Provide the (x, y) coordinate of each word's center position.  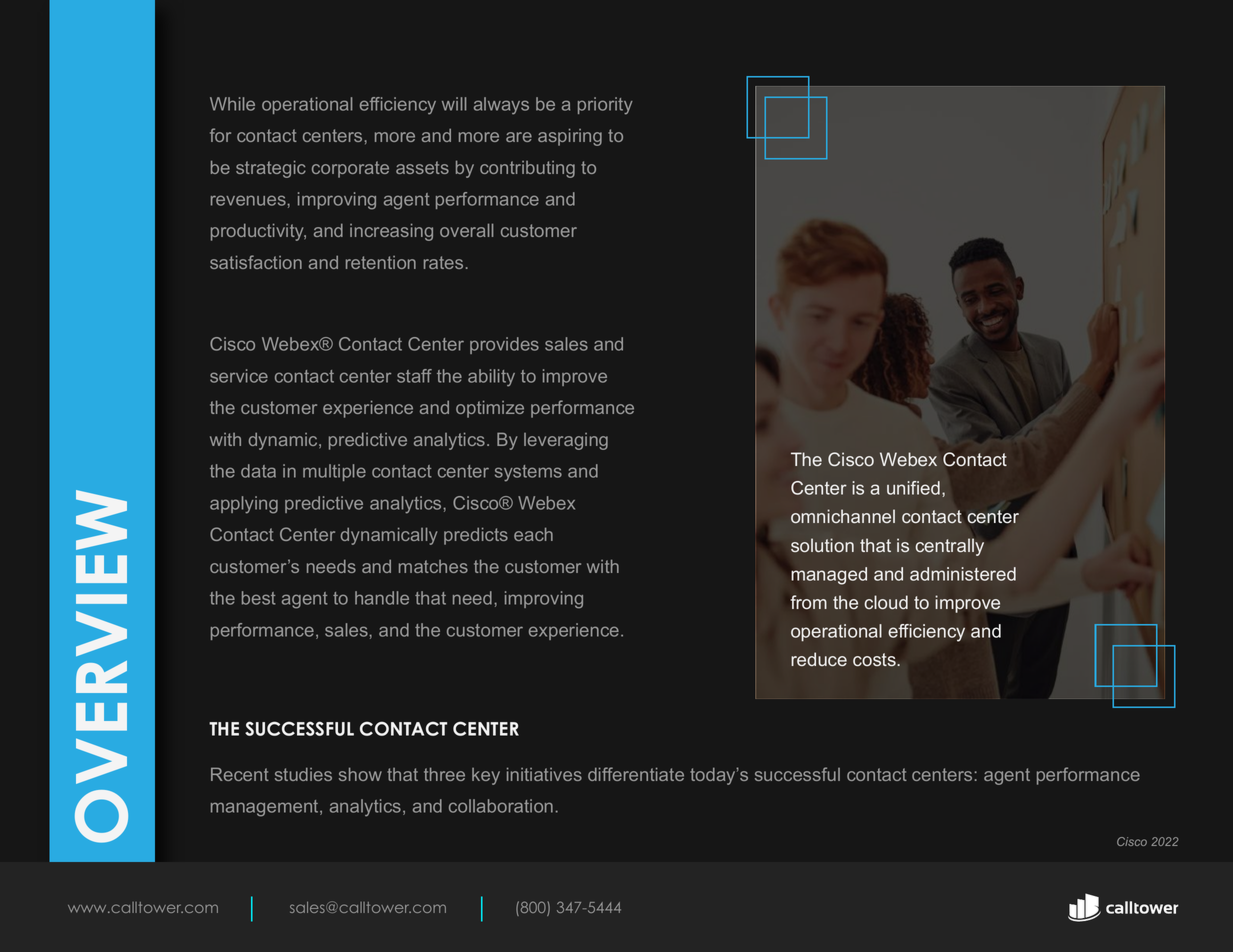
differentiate (636, 774)
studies (303, 774)
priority (605, 106)
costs (875, 660)
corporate (350, 169)
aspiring (570, 137)
